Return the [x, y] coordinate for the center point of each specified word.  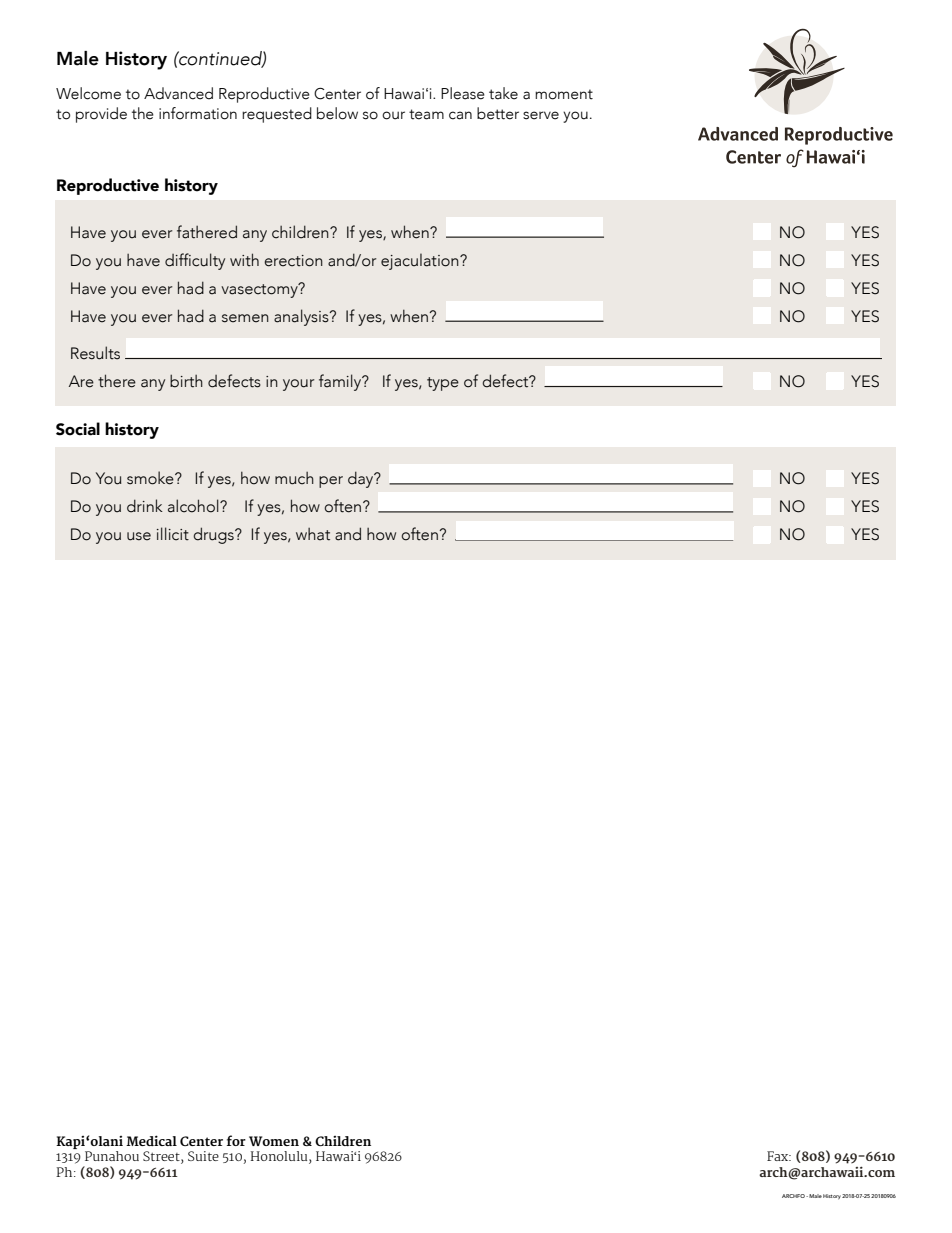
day [362, 479]
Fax [779, 1156]
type [443, 384]
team [426, 114]
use [139, 536]
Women [274, 1141]
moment [564, 94]
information [198, 113]
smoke [151, 478]
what [313, 534]
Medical [151, 1140]
